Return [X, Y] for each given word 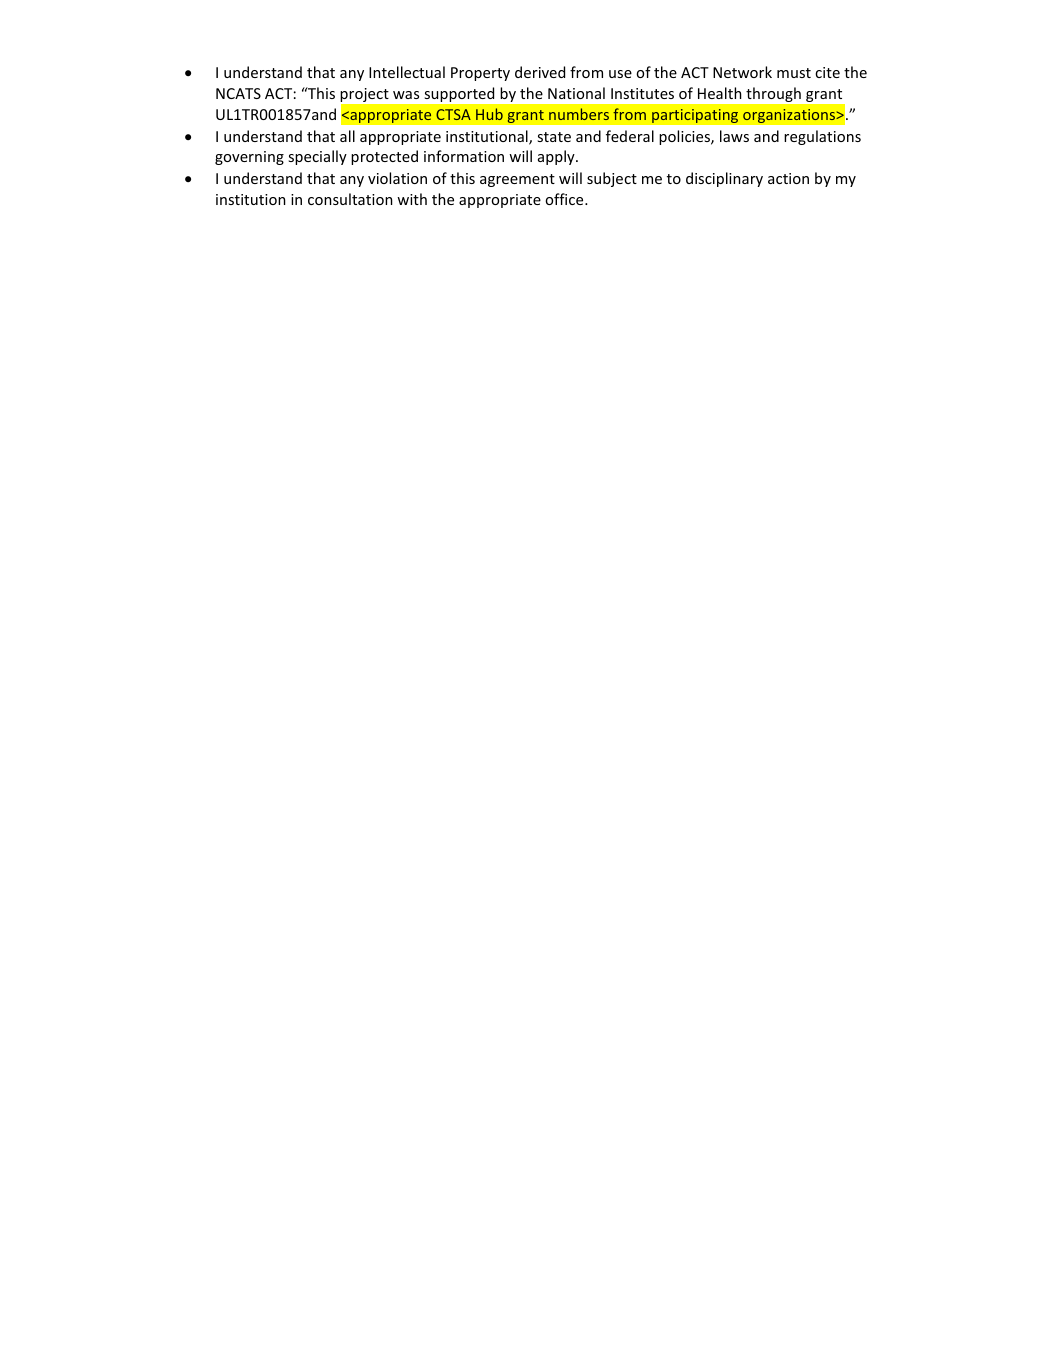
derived [540, 72]
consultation [350, 199]
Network [742, 72]
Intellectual [407, 72]
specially [317, 157]
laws [734, 136]
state [554, 137]
